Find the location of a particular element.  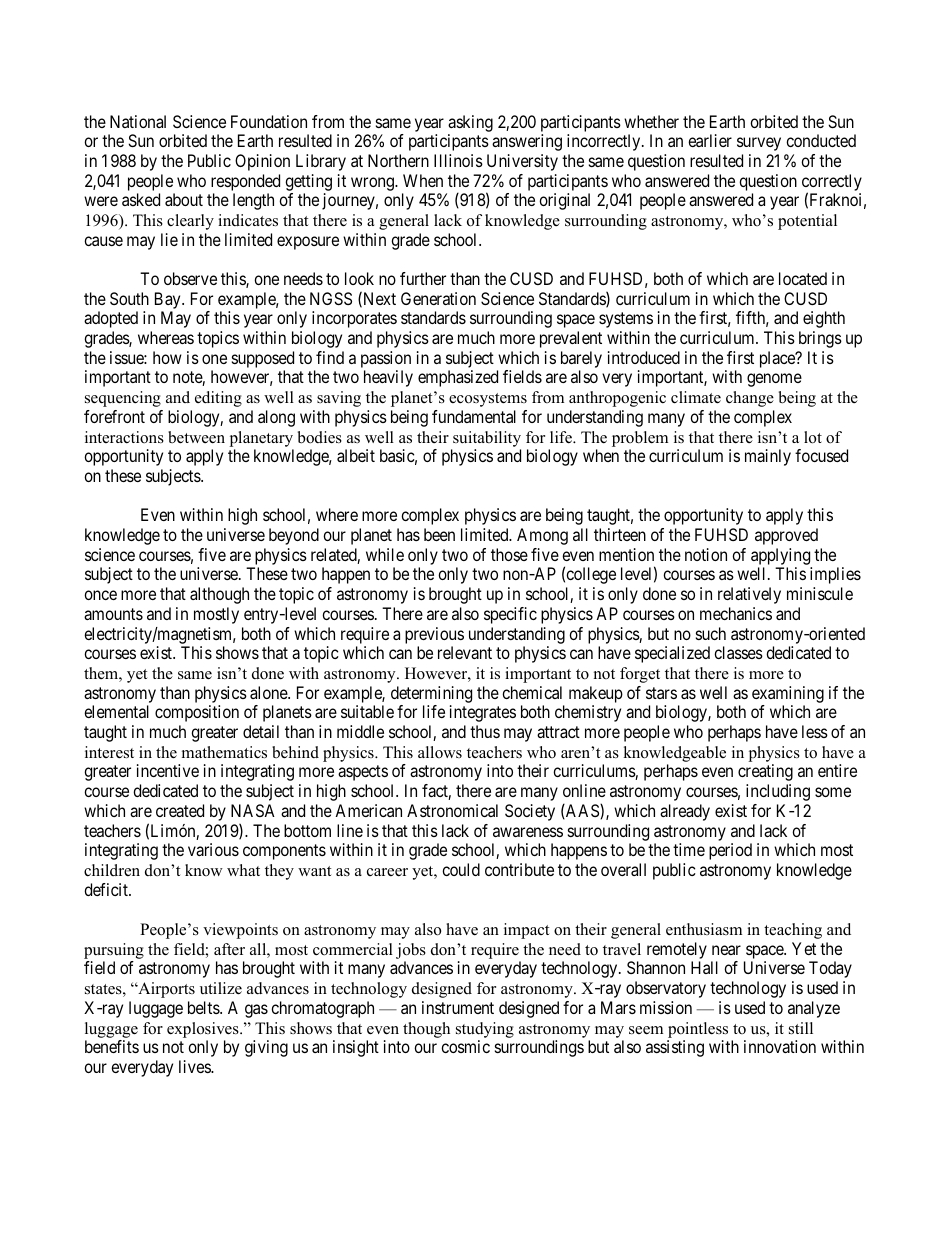

National is located at coordinates (138, 121).
